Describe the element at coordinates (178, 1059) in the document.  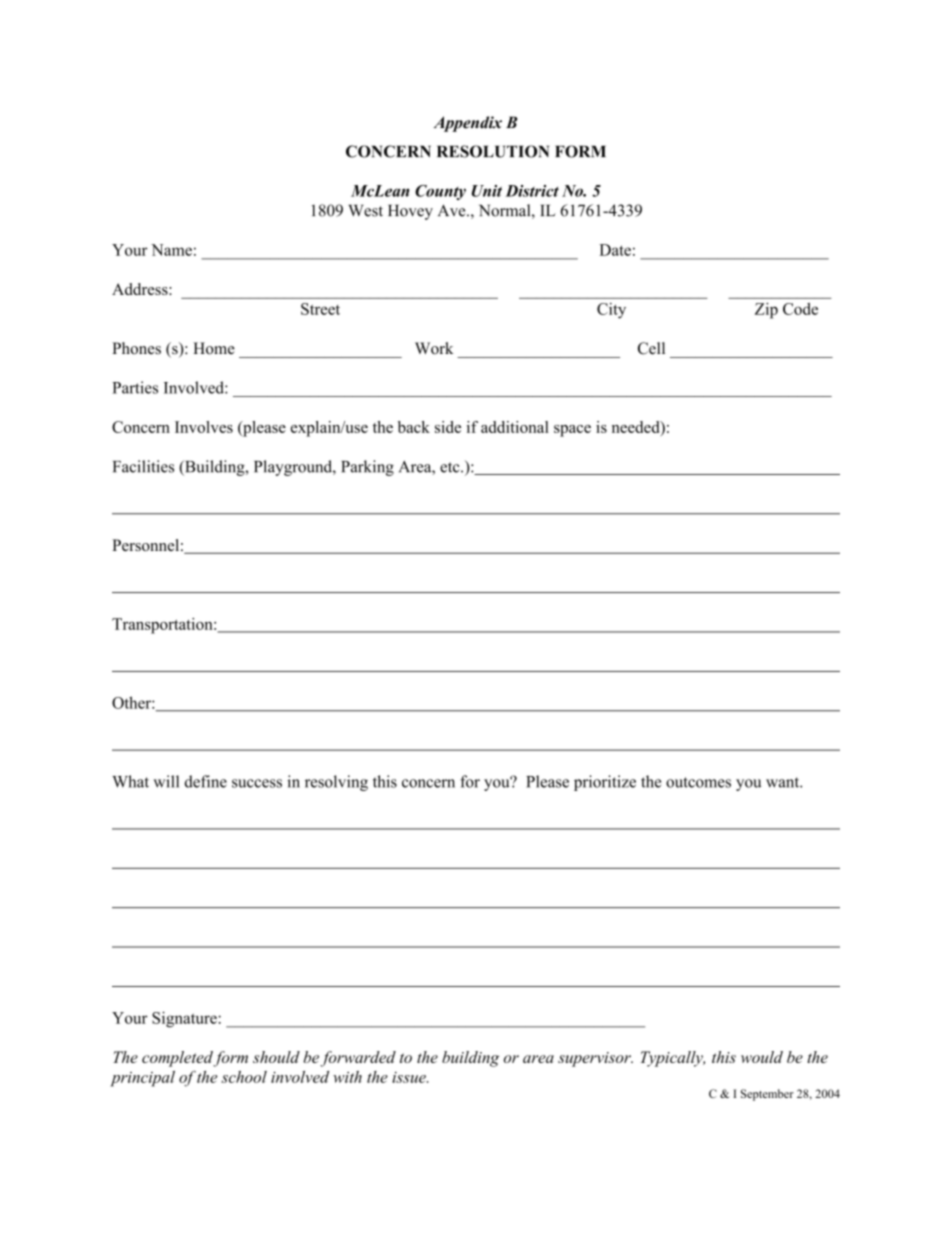
I see `completed` at that location.
